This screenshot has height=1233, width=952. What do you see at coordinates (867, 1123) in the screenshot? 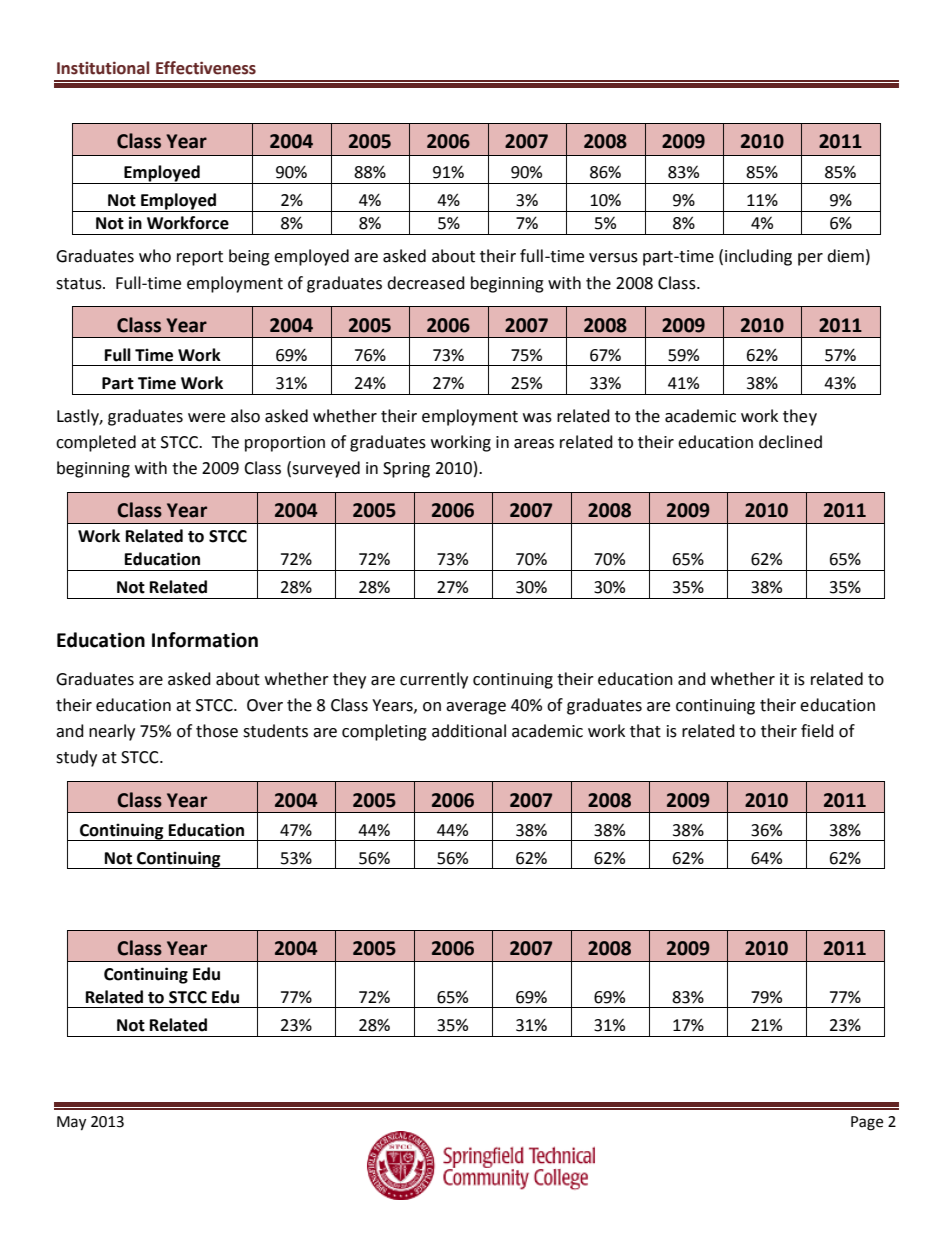
I see `Page` at bounding box center [867, 1123].
